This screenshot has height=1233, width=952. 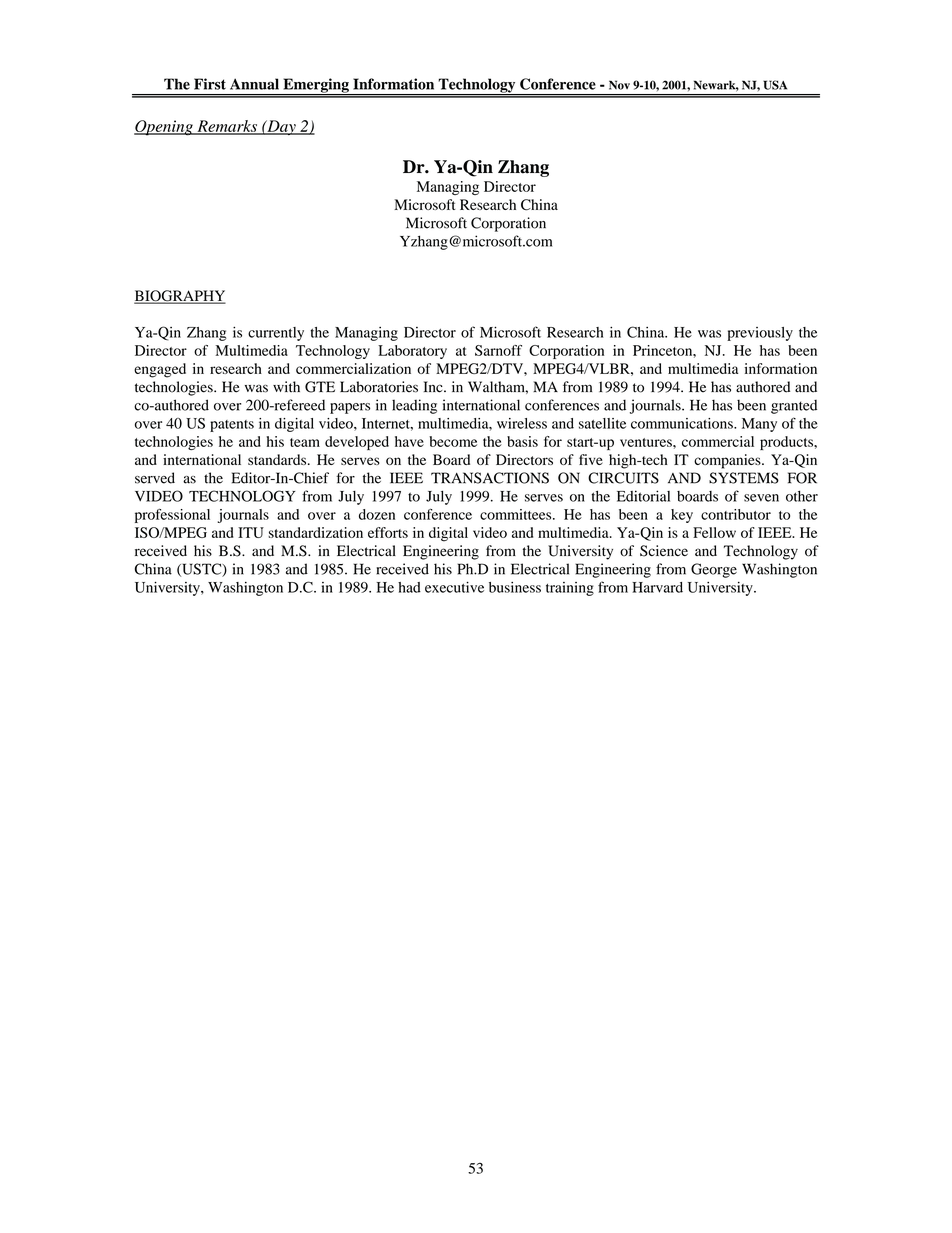 What do you see at coordinates (775, 85) in the screenshot?
I see `USA` at bounding box center [775, 85].
